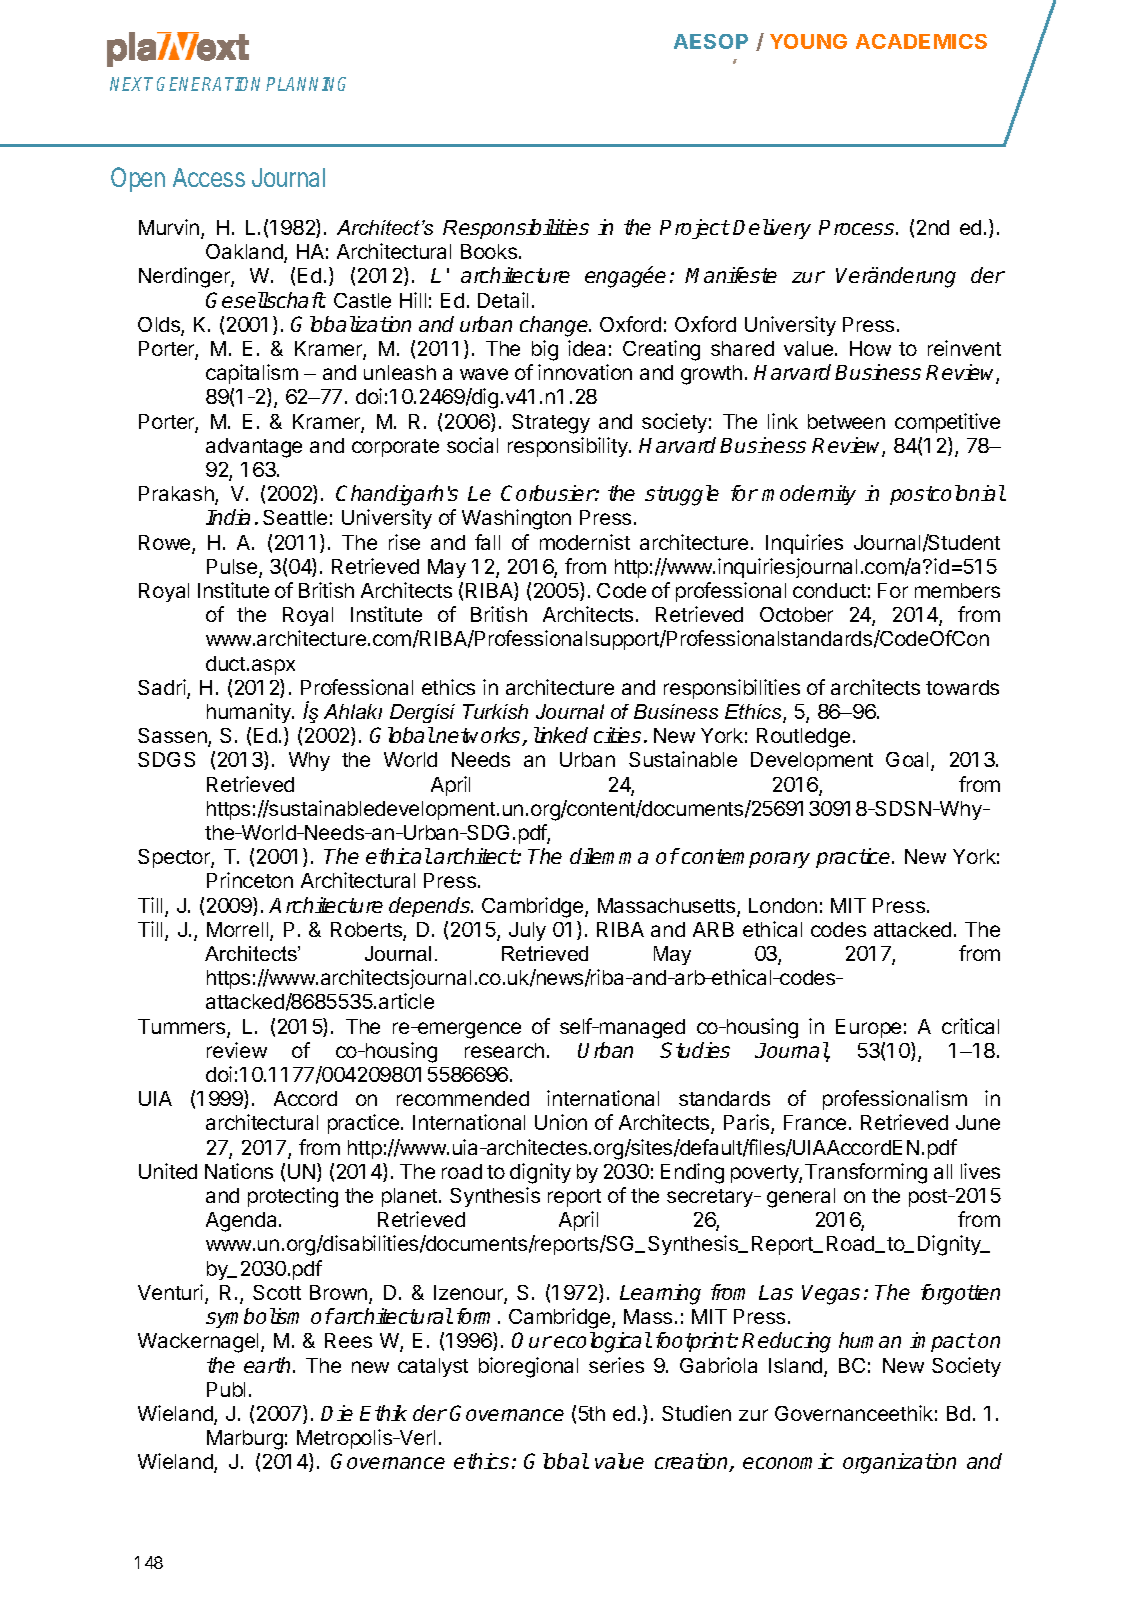 This page has height=1611, width=1139. What do you see at coordinates (868, 1028) in the page?
I see `Europe` at bounding box center [868, 1028].
